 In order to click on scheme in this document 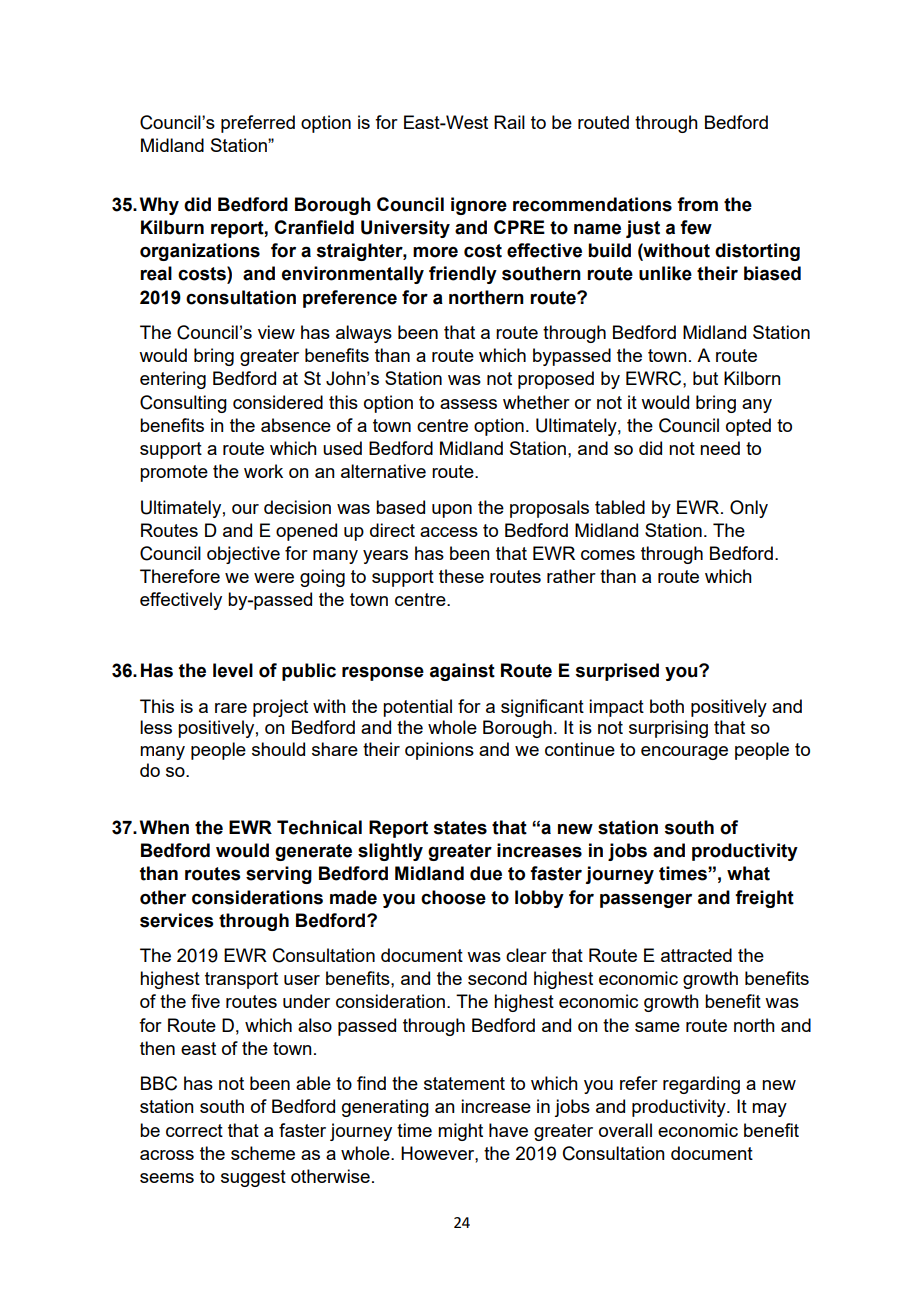, I will do `click(263, 1153)`.
